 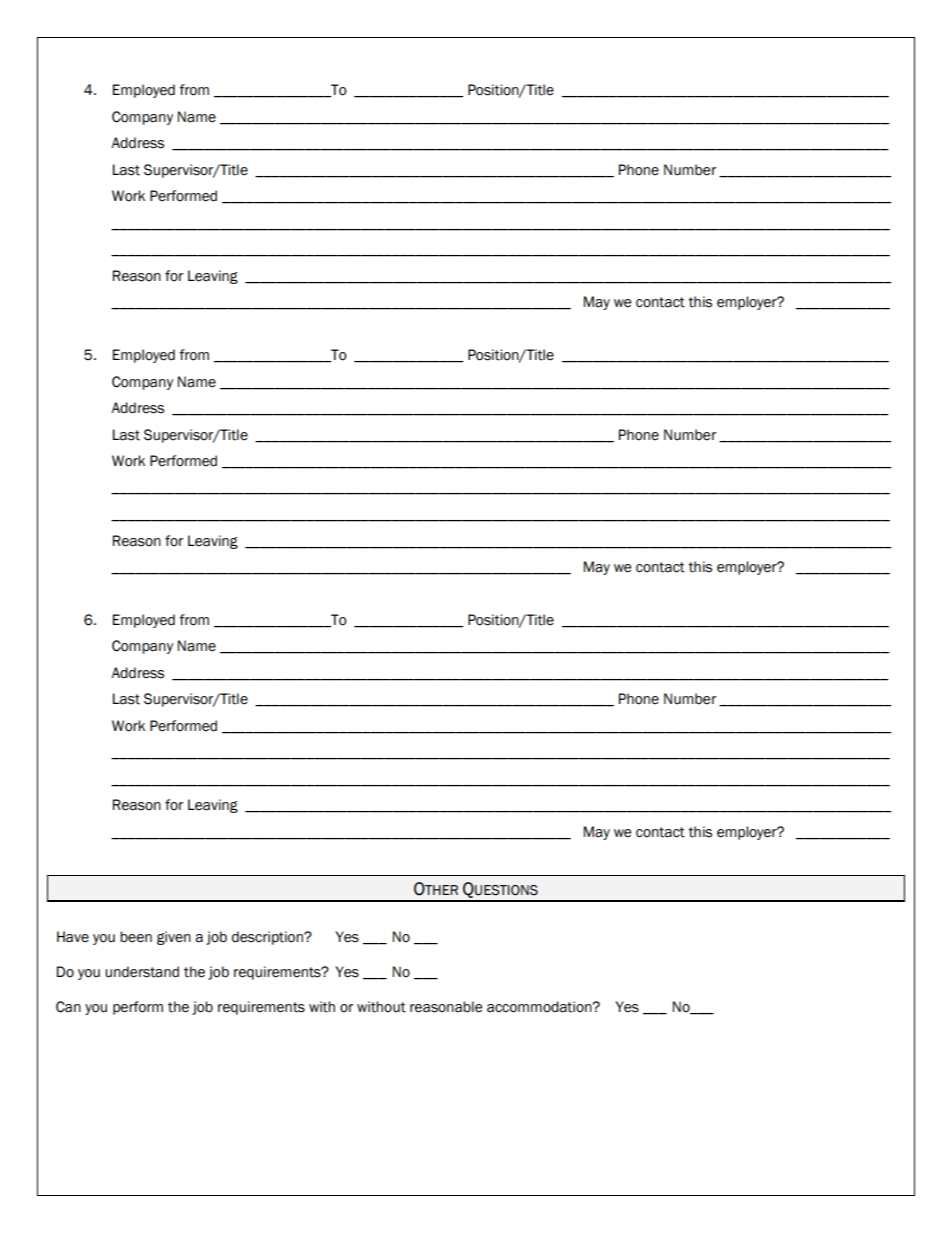 What do you see at coordinates (142, 972) in the page?
I see `understand` at bounding box center [142, 972].
